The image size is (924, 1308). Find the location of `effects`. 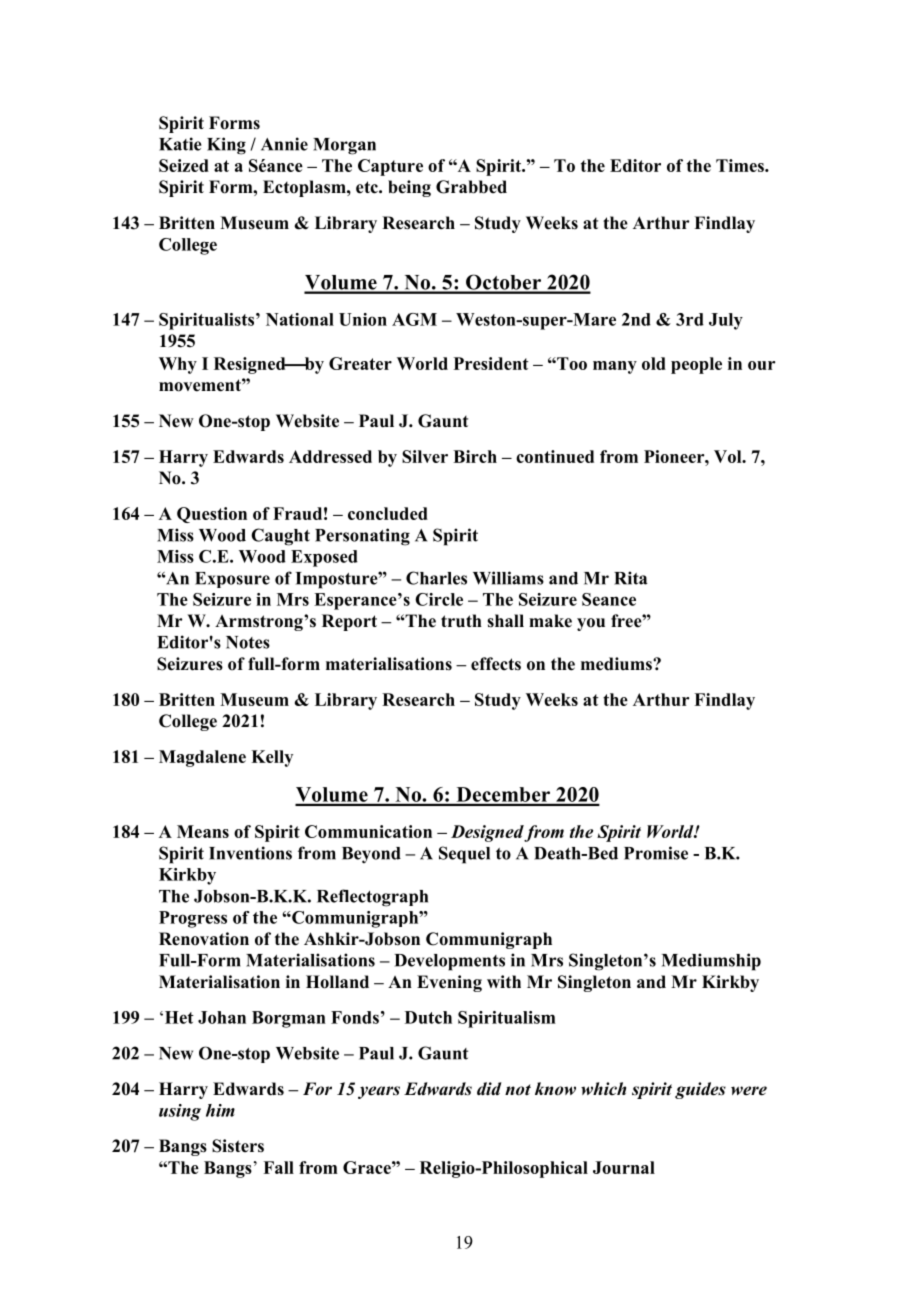

effects is located at coordinates (496, 664).
